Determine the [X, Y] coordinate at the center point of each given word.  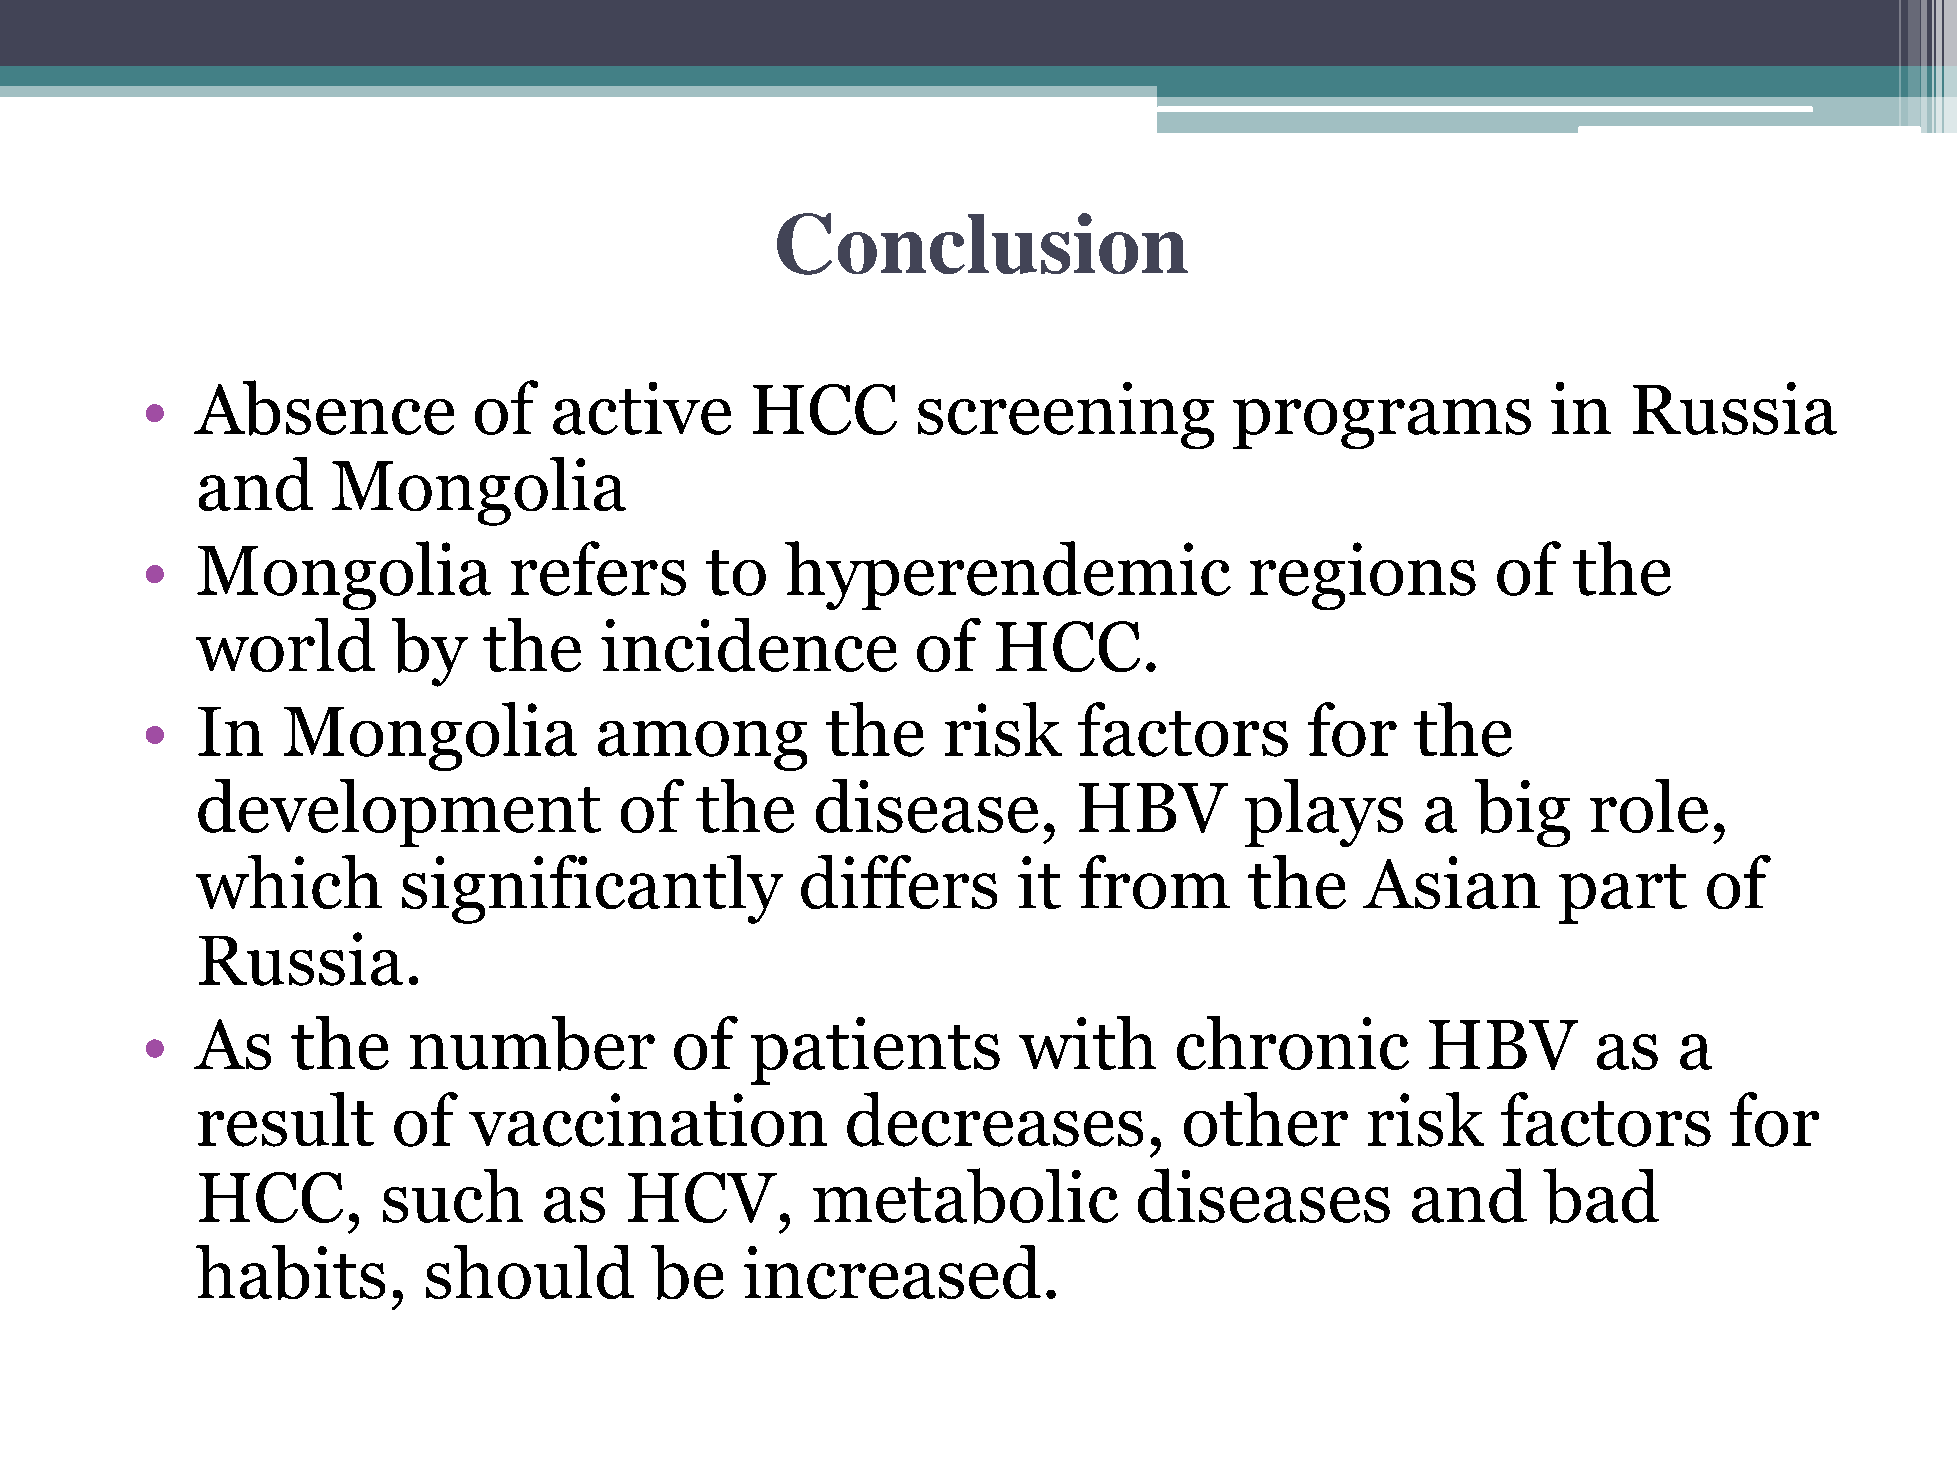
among [702, 746]
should [530, 1272]
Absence [324, 408]
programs [1382, 424]
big [1522, 813]
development [399, 813]
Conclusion [982, 244]
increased [892, 1272]
